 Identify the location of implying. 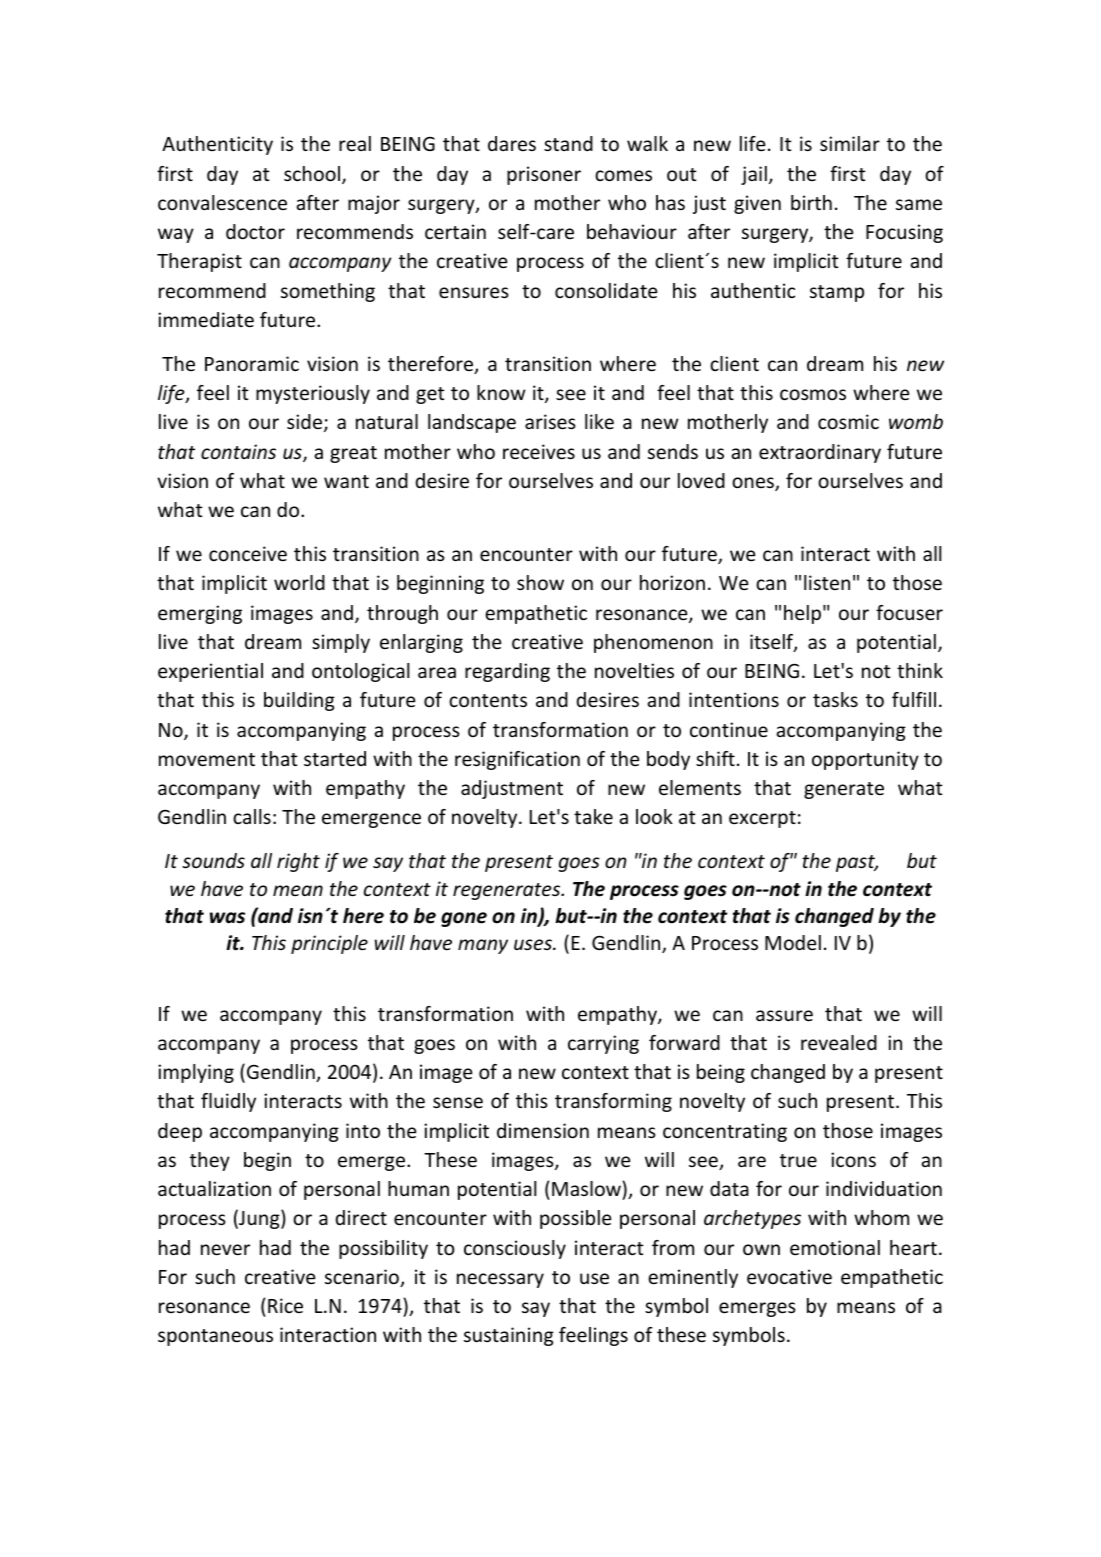
(196, 1073).
